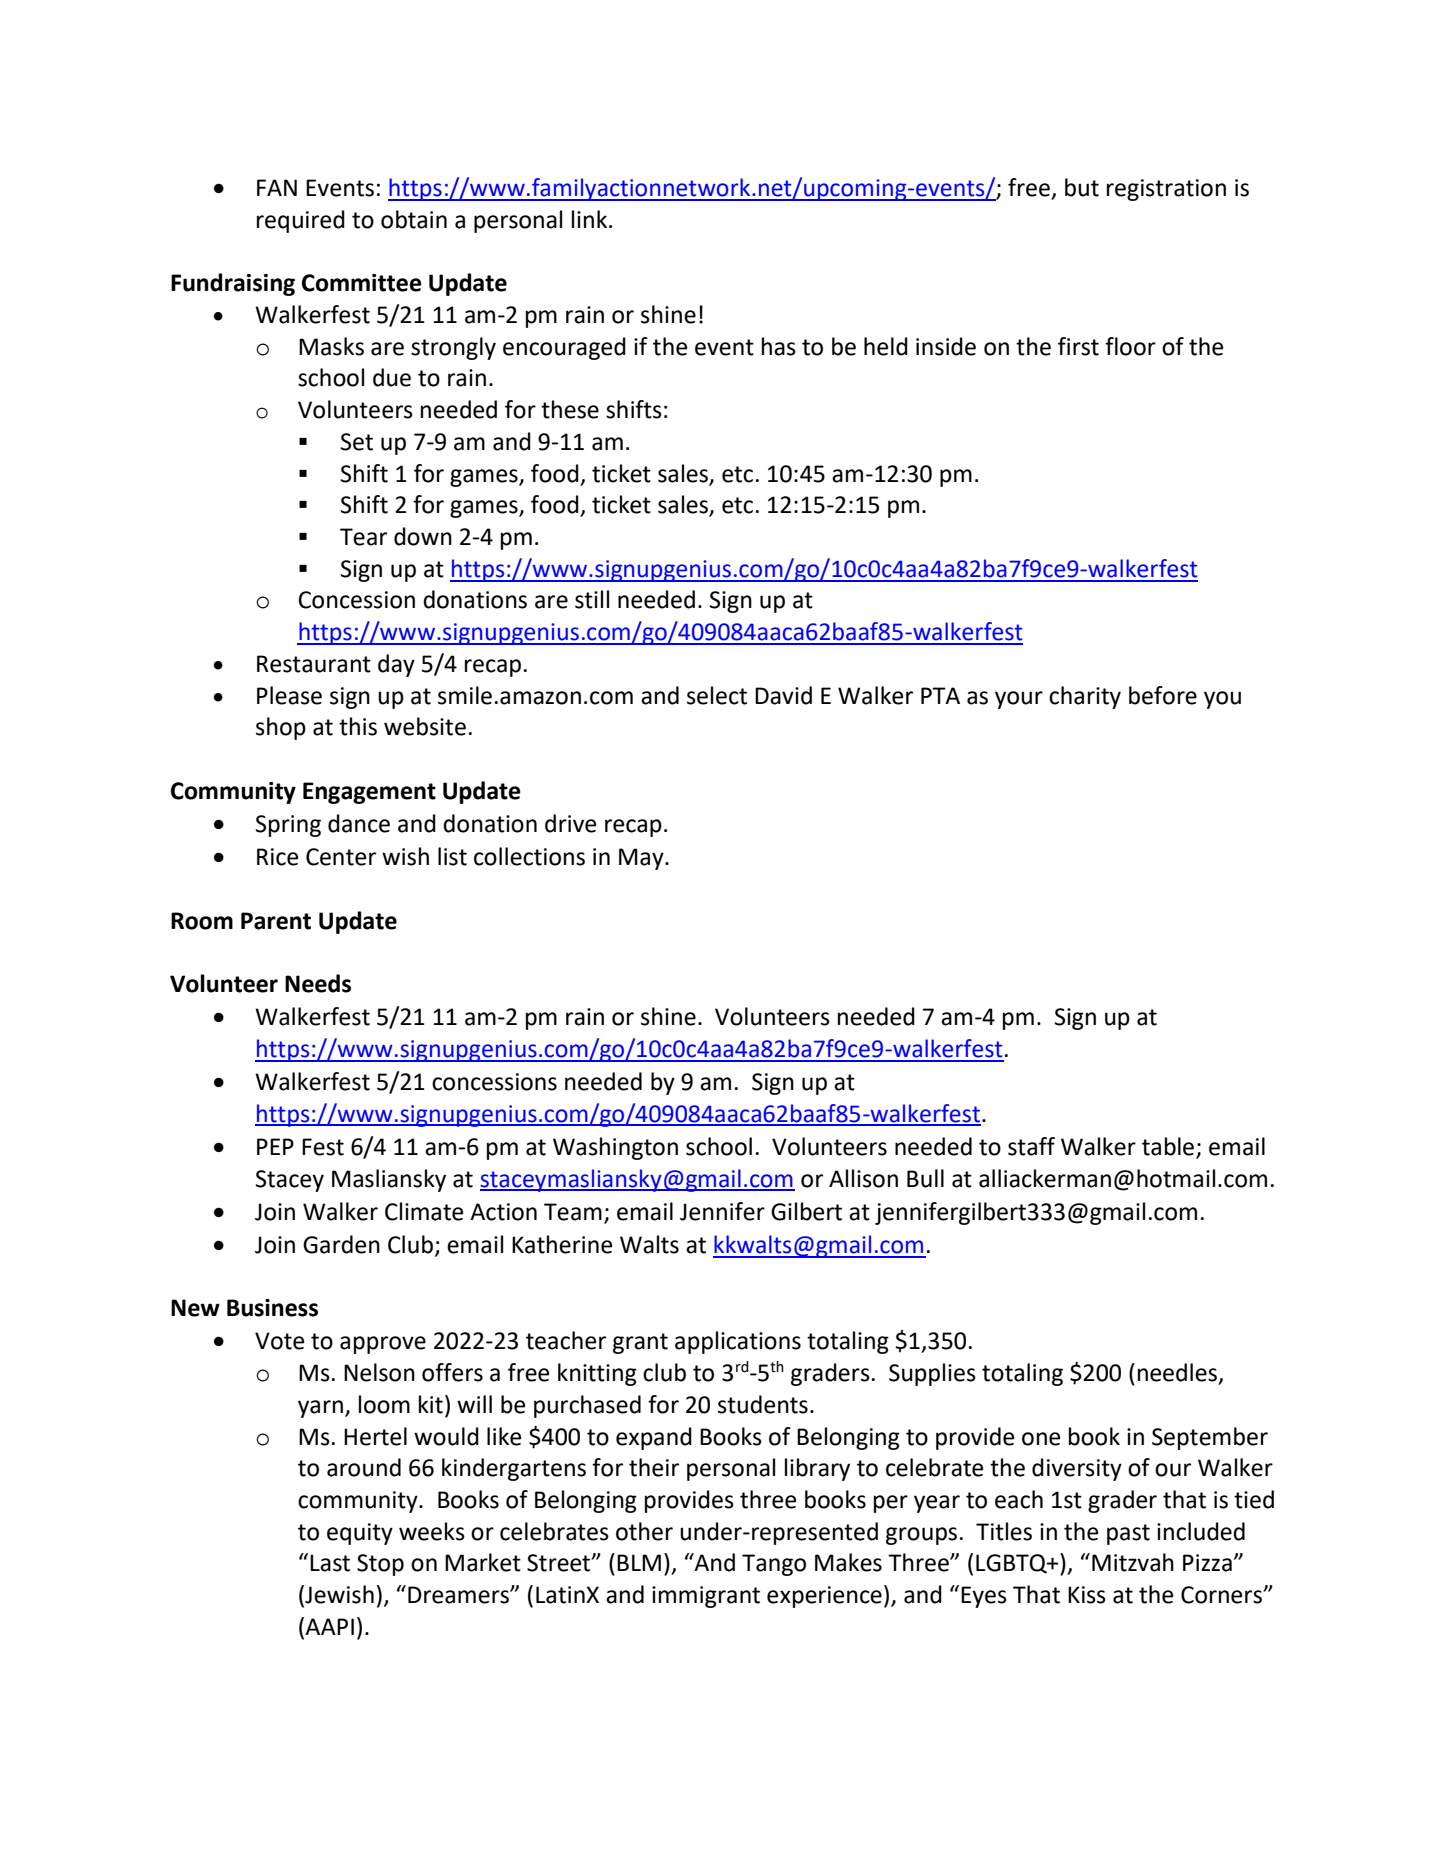 The image size is (1446, 1871). What do you see at coordinates (1166, 190) in the page?
I see `registration` at bounding box center [1166, 190].
